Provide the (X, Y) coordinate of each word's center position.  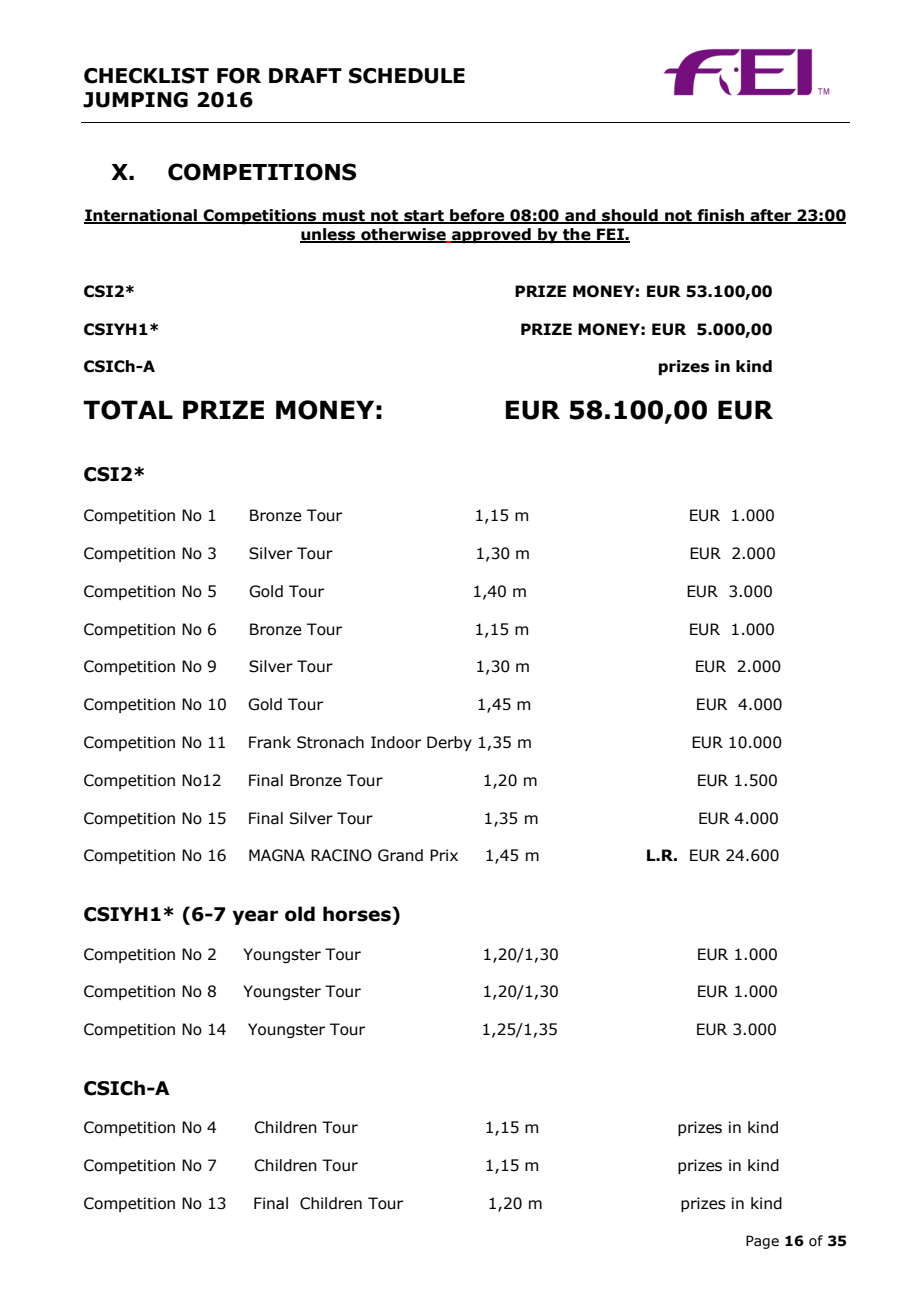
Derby (449, 743)
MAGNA (277, 855)
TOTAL (128, 410)
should (630, 216)
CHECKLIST (146, 76)
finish (720, 216)
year (255, 917)
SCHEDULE (407, 76)
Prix (444, 855)
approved (491, 235)
